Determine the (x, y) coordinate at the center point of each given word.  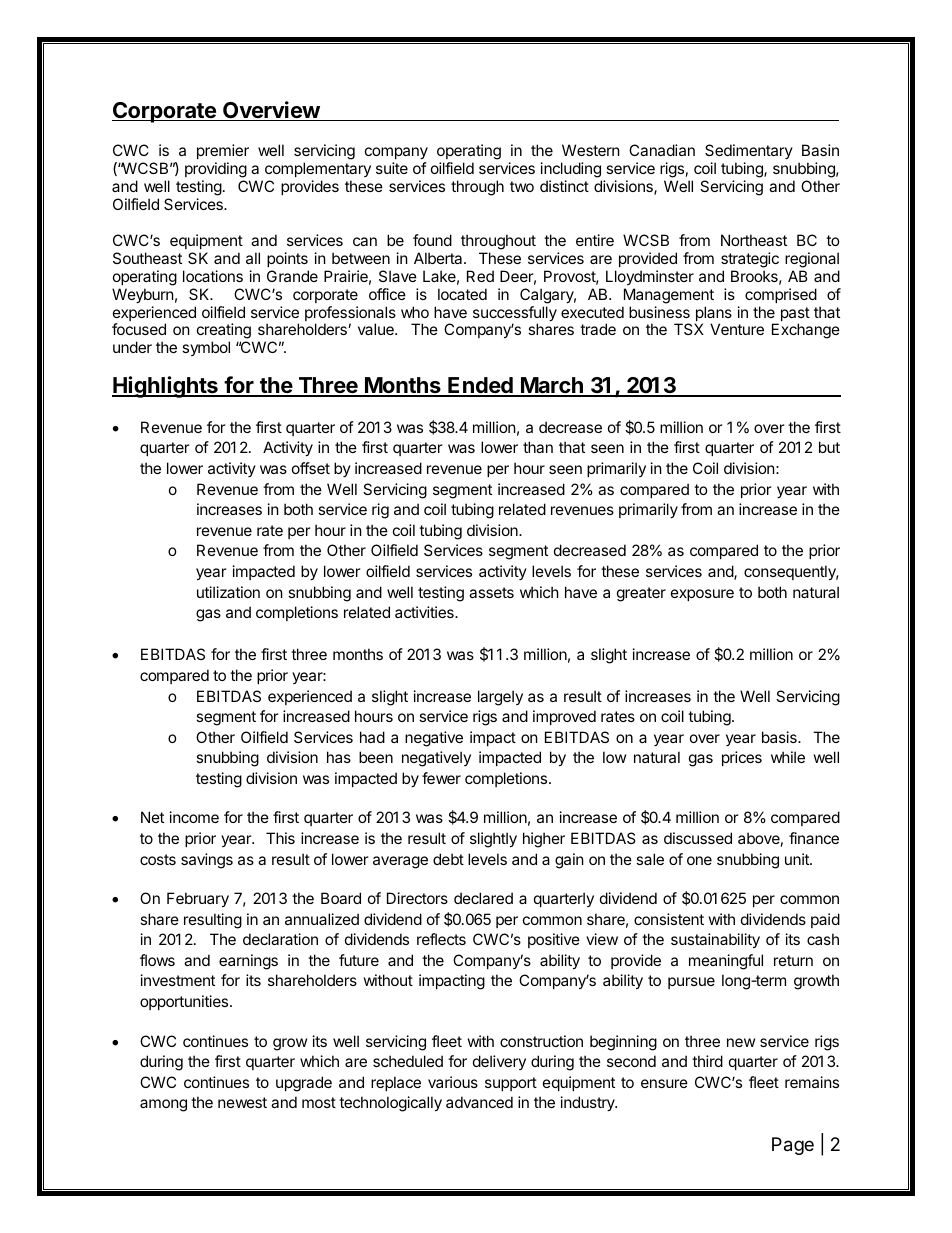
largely (500, 698)
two (522, 186)
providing (216, 171)
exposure (702, 595)
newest (242, 1102)
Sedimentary (749, 153)
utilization (228, 592)
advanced (479, 1102)
